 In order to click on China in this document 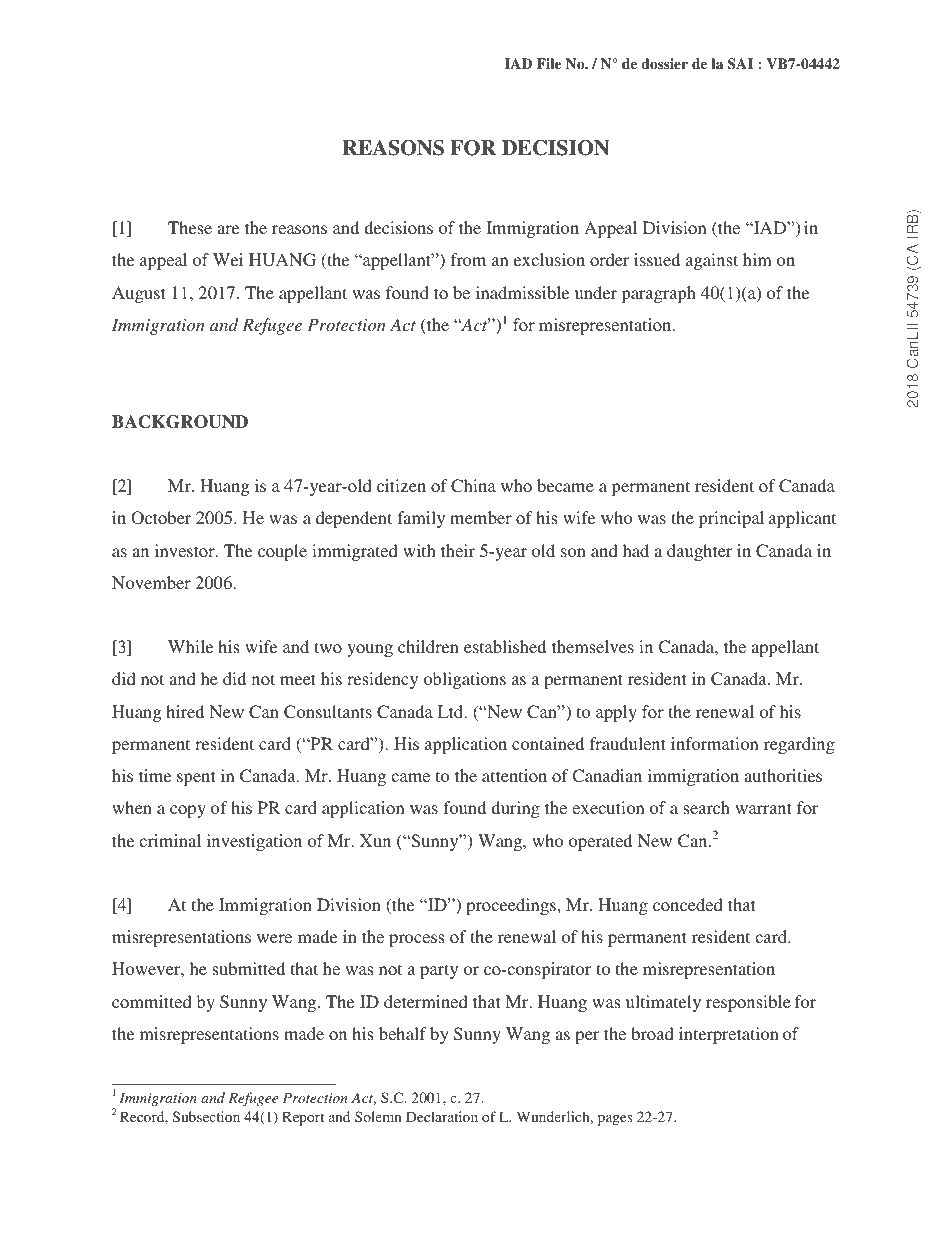, I will do `click(473, 486)`.
